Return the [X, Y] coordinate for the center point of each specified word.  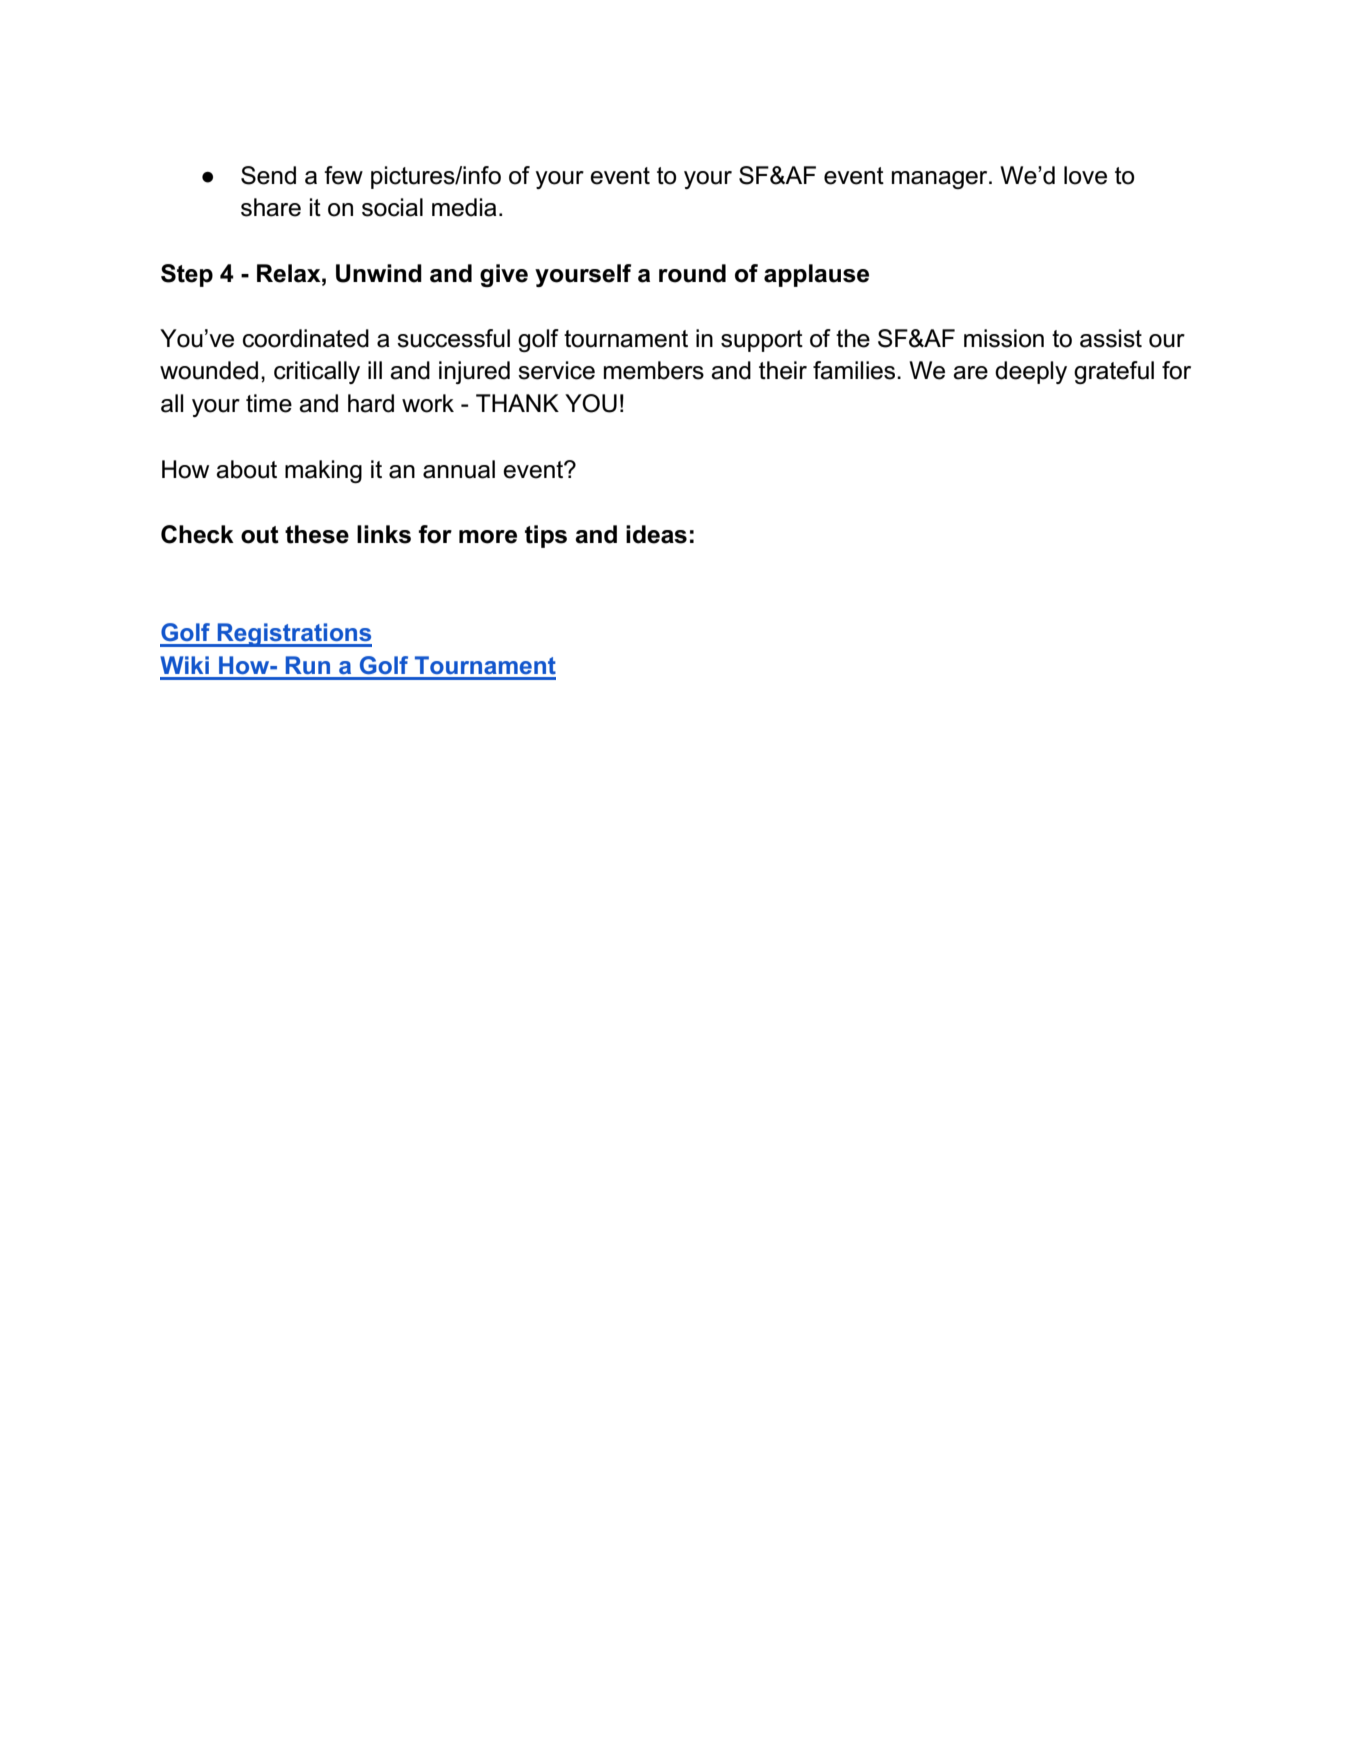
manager [941, 180]
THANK [517, 403]
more [488, 537]
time [269, 403]
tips [546, 536]
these [317, 534]
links [384, 534]
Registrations [293, 635]
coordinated [306, 338]
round [692, 273]
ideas [656, 534]
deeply [1031, 372]
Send [268, 175]
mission [1004, 338]
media [464, 207]
